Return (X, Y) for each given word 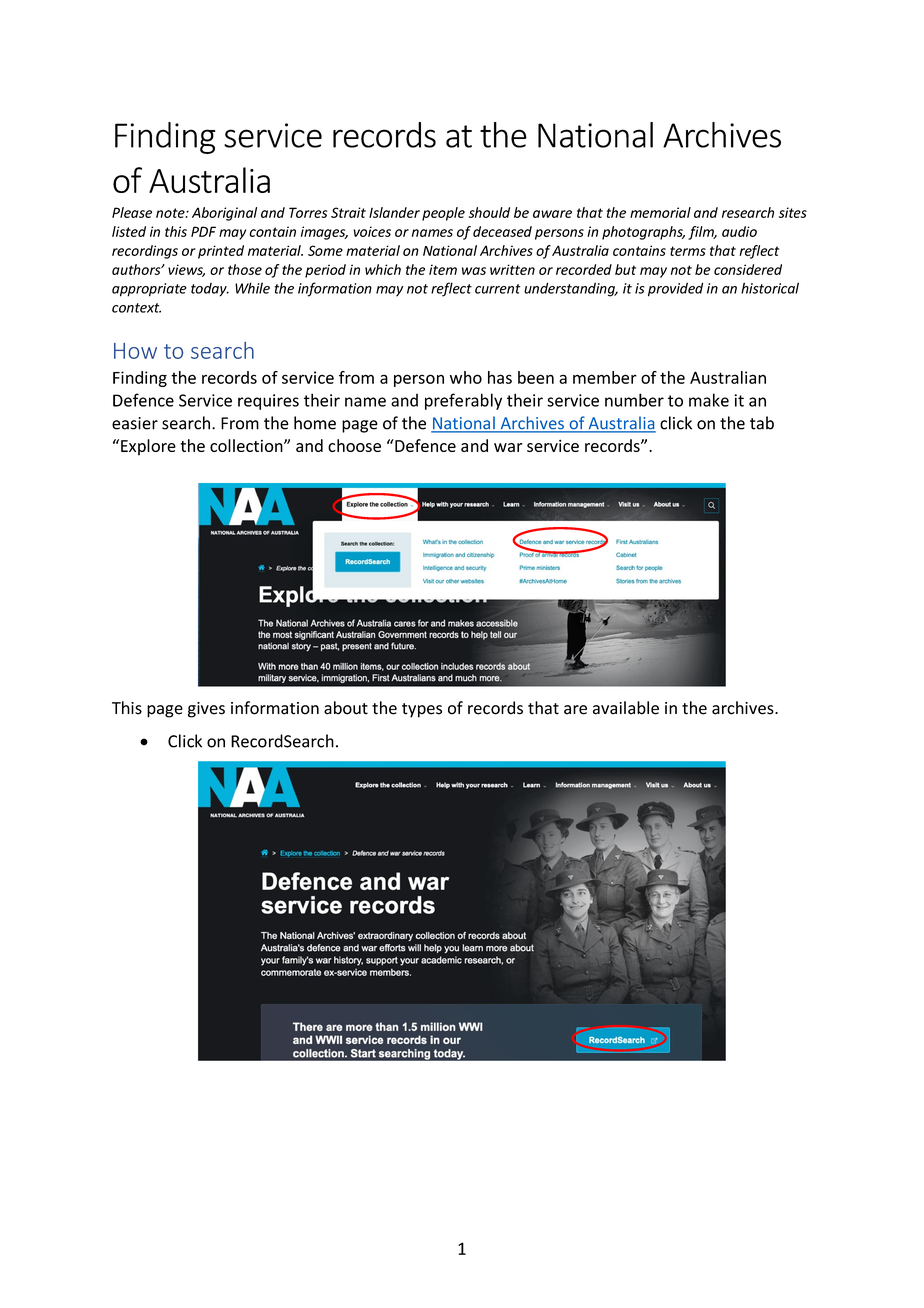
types (422, 710)
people (443, 214)
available (626, 708)
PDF (203, 231)
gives (206, 710)
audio (739, 231)
